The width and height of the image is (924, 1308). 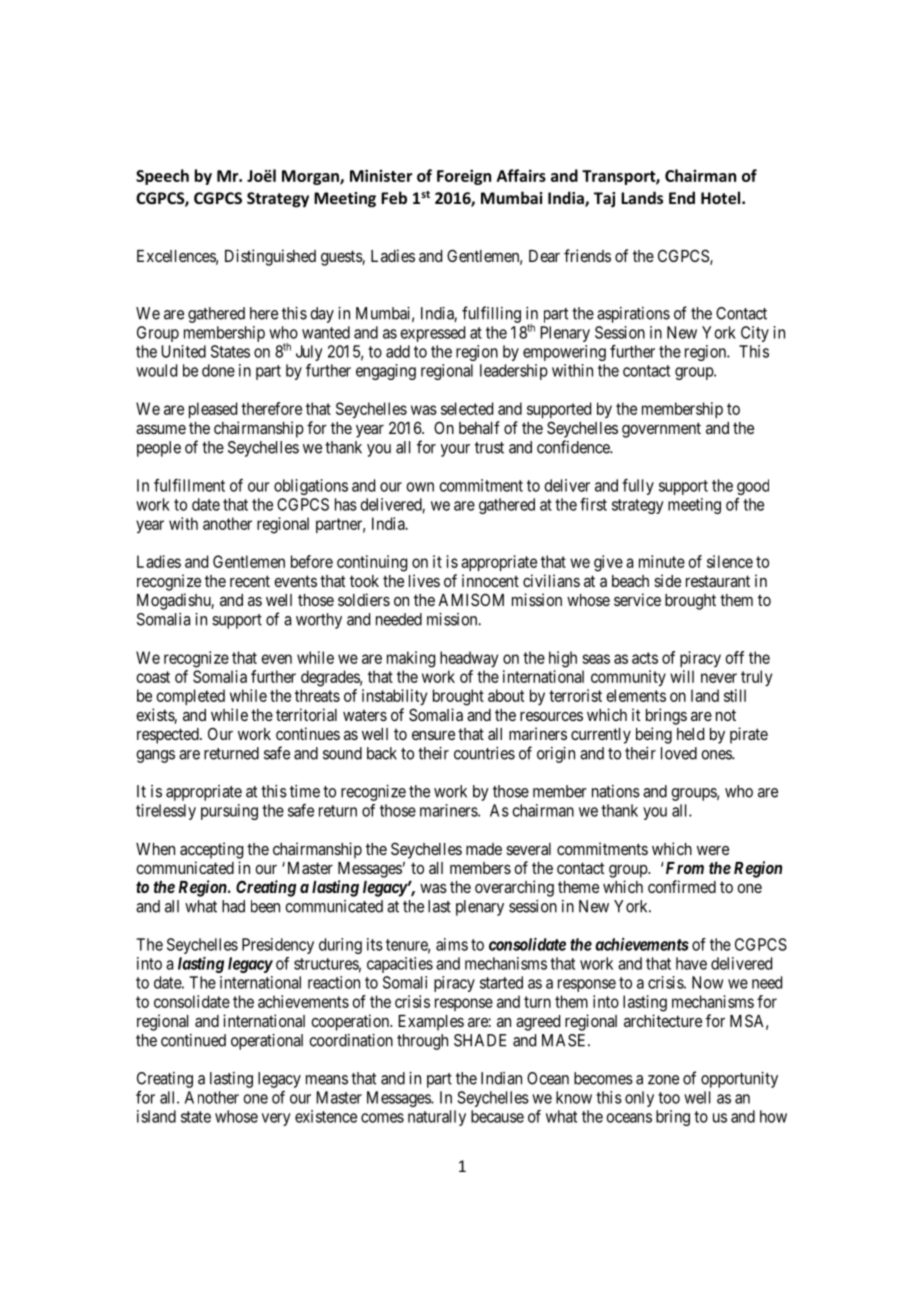 What do you see at coordinates (464, 177) in the image?
I see `Foreign` at bounding box center [464, 177].
